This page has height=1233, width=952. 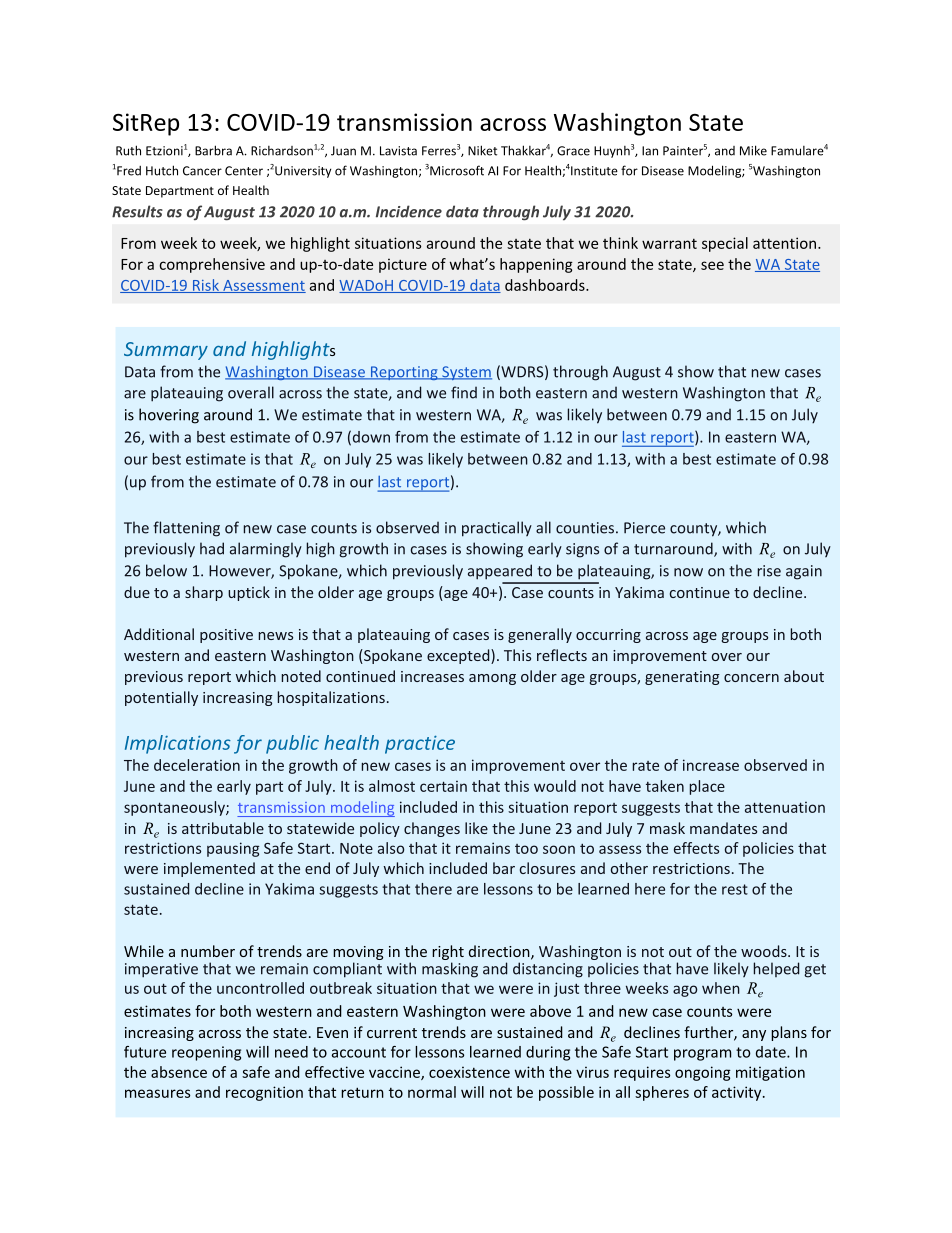 I want to click on reopening, so click(x=206, y=1053).
